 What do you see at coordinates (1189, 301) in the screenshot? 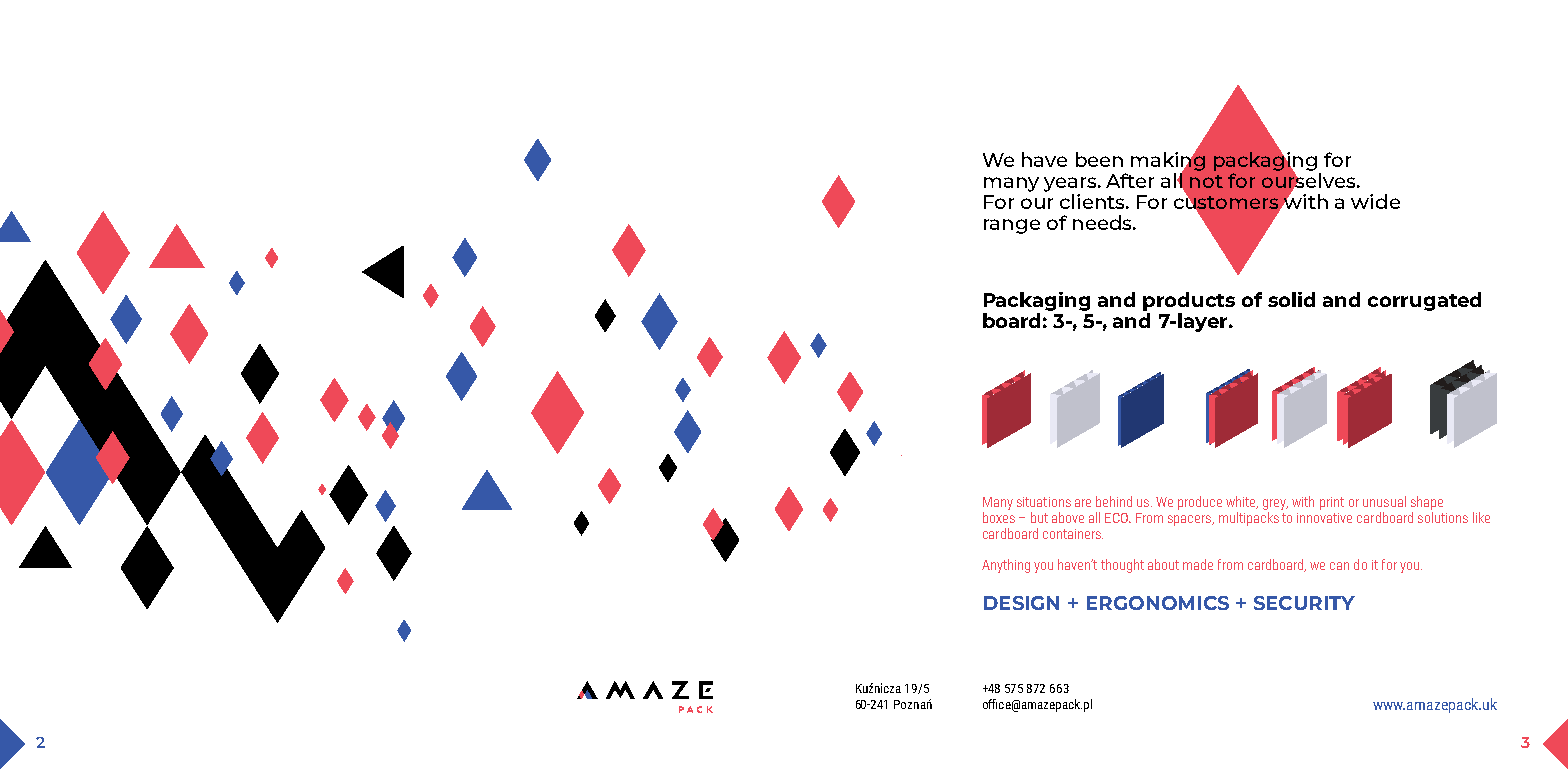
I see `products` at bounding box center [1189, 301].
